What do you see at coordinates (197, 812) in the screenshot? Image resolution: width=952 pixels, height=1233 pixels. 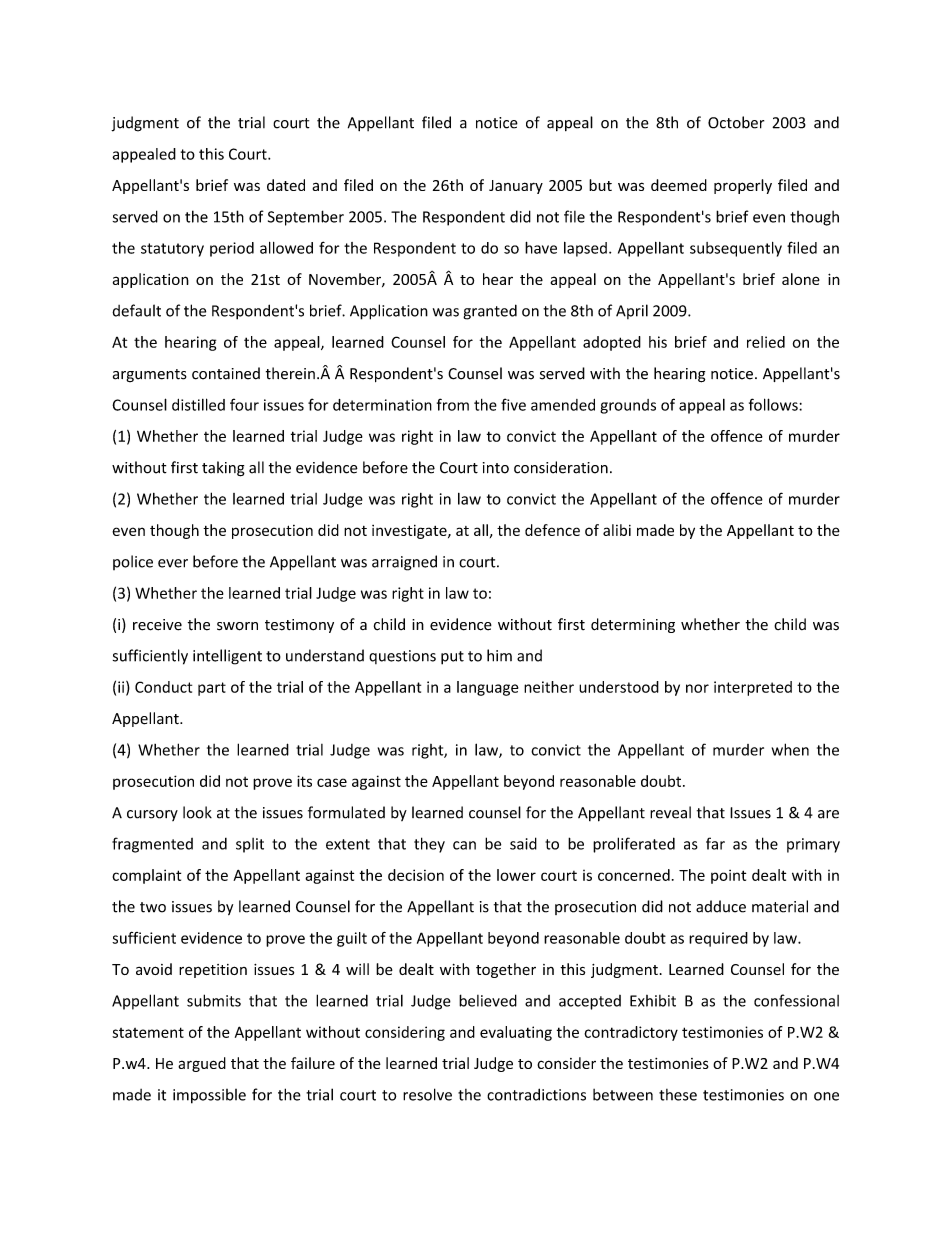 I see `look` at bounding box center [197, 812].
